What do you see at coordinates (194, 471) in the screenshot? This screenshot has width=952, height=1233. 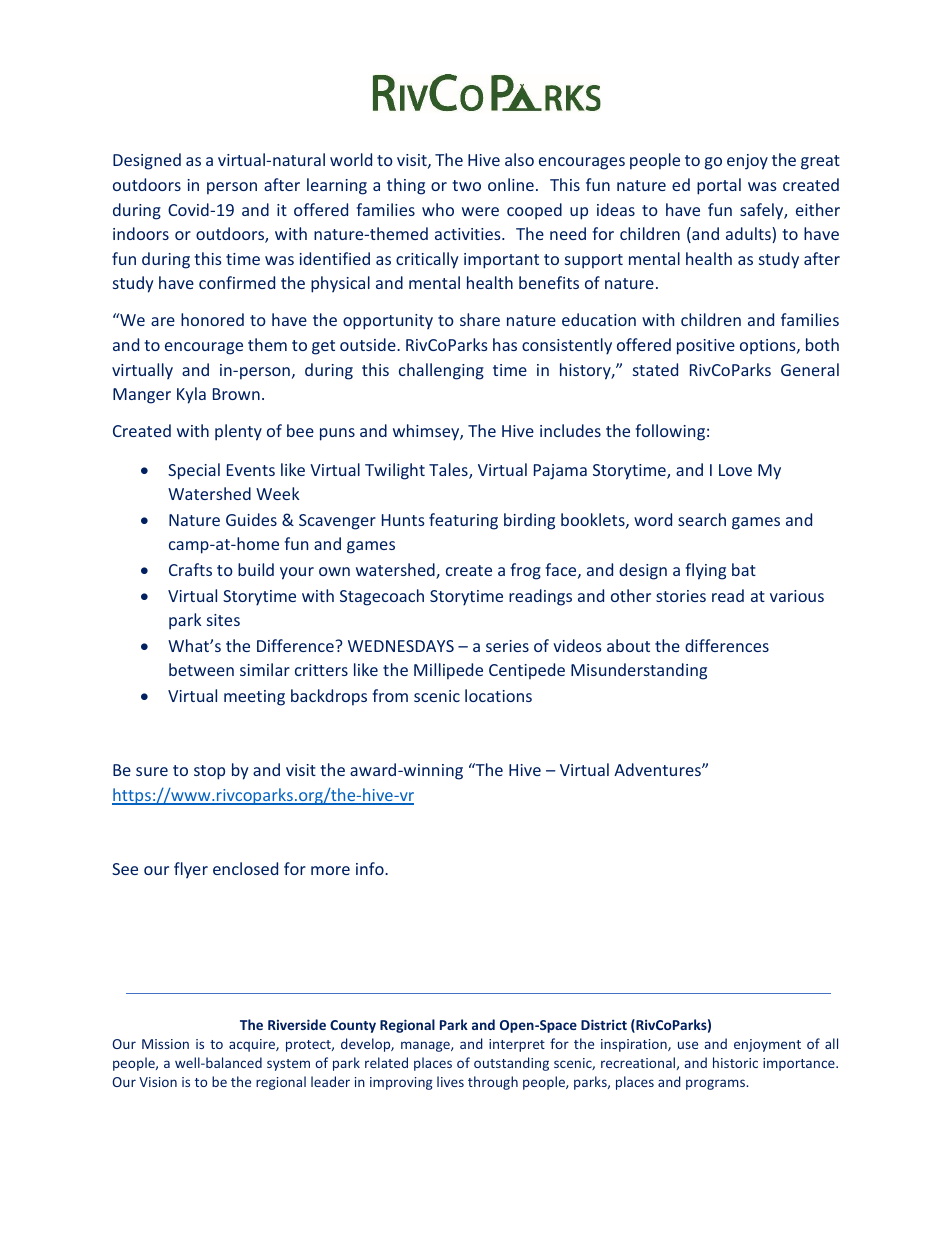 I see `Special` at bounding box center [194, 471].
